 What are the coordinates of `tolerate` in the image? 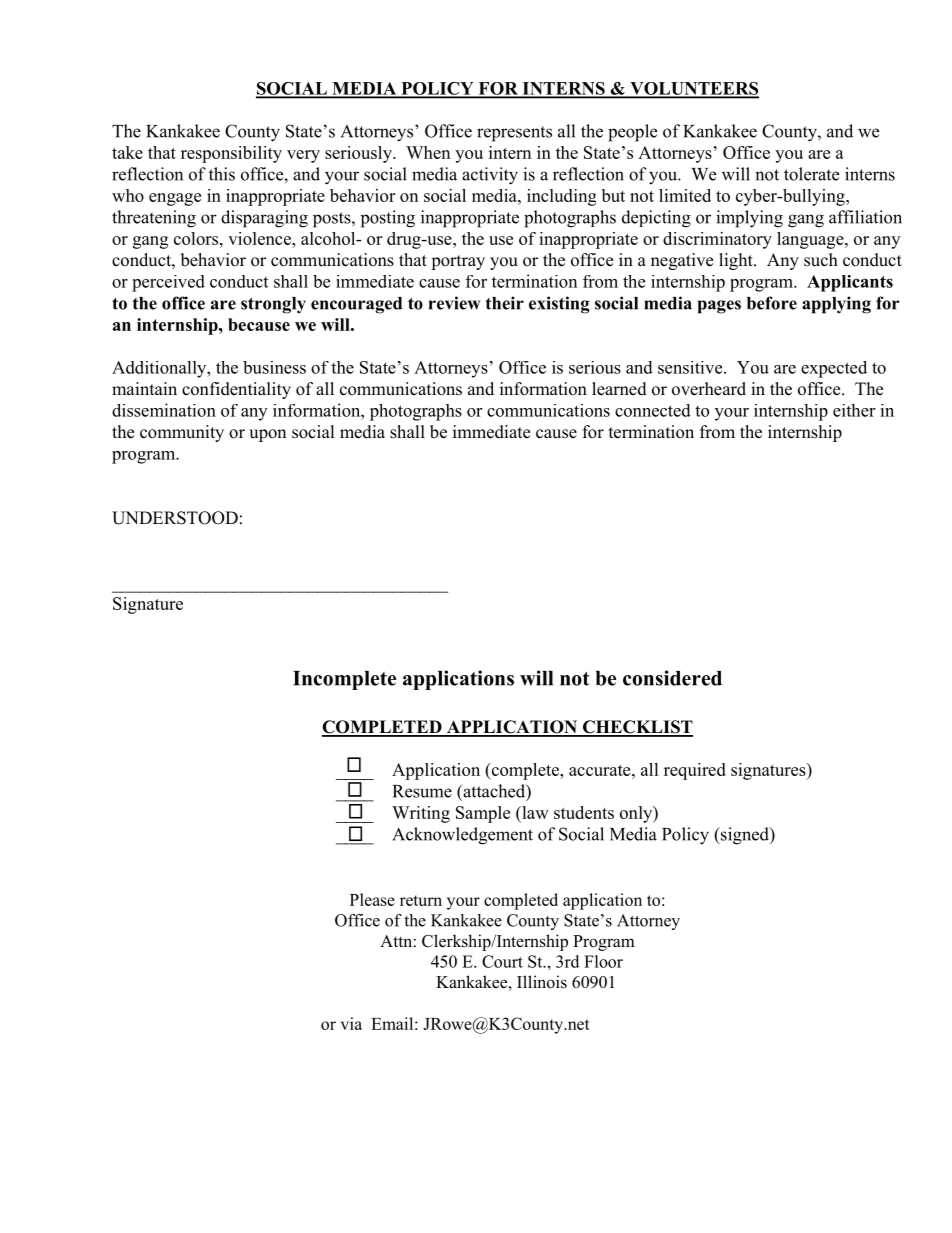 It's located at (811, 174).
